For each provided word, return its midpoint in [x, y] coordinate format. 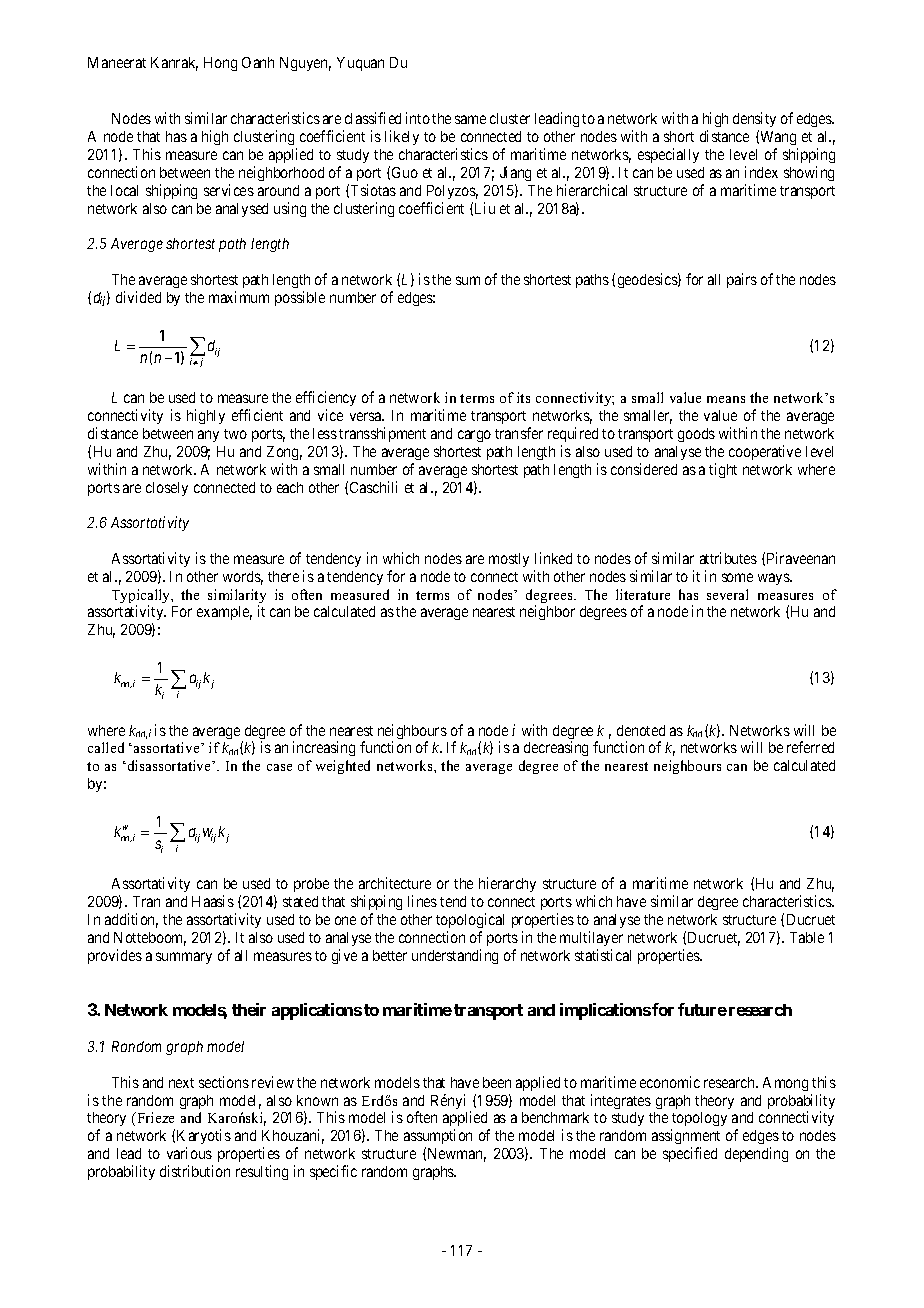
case [279, 767]
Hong [220, 64]
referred [810, 747]
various [189, 1153]
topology [699, 1121]
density [754, 121]
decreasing [556, 748]
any [208, 436]
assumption [438, 1138]
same [470, 119]
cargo [474, 436]
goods [696, 435]
